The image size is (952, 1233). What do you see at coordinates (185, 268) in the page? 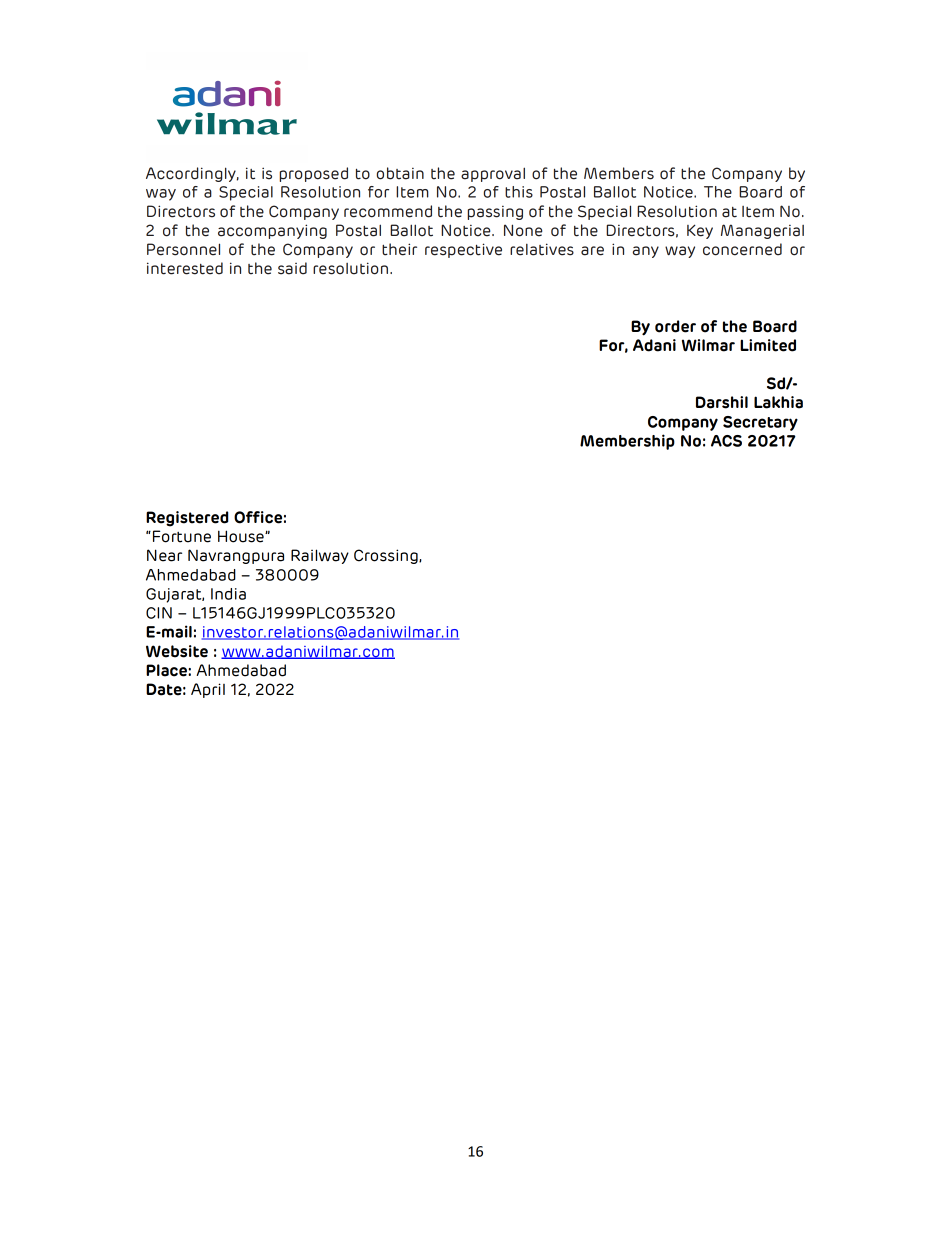
I see `interested` at bounding box center [185, 268].
